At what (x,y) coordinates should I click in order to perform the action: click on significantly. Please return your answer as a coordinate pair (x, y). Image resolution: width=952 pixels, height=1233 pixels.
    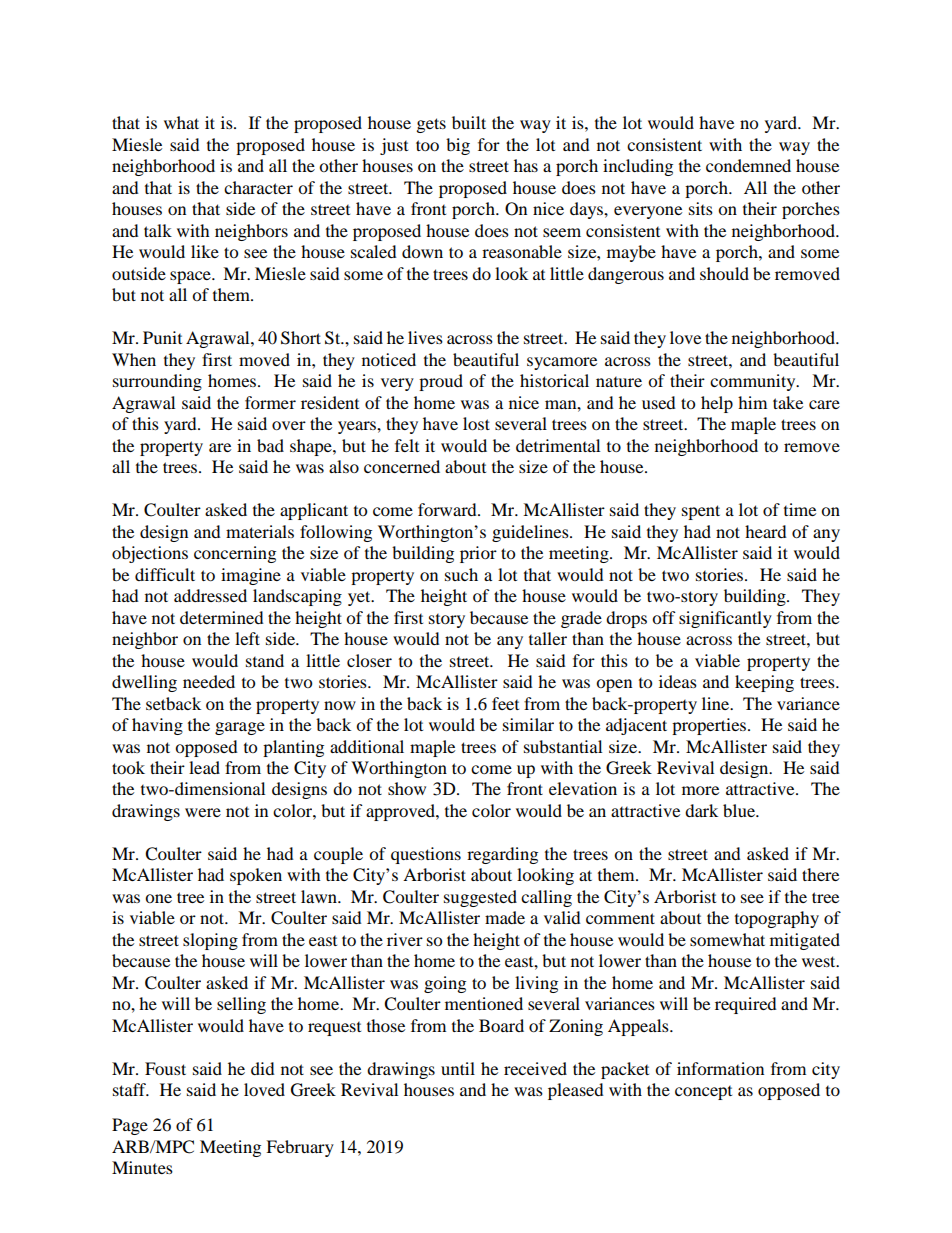
    Looking at the image, I should click on (725, 619).
